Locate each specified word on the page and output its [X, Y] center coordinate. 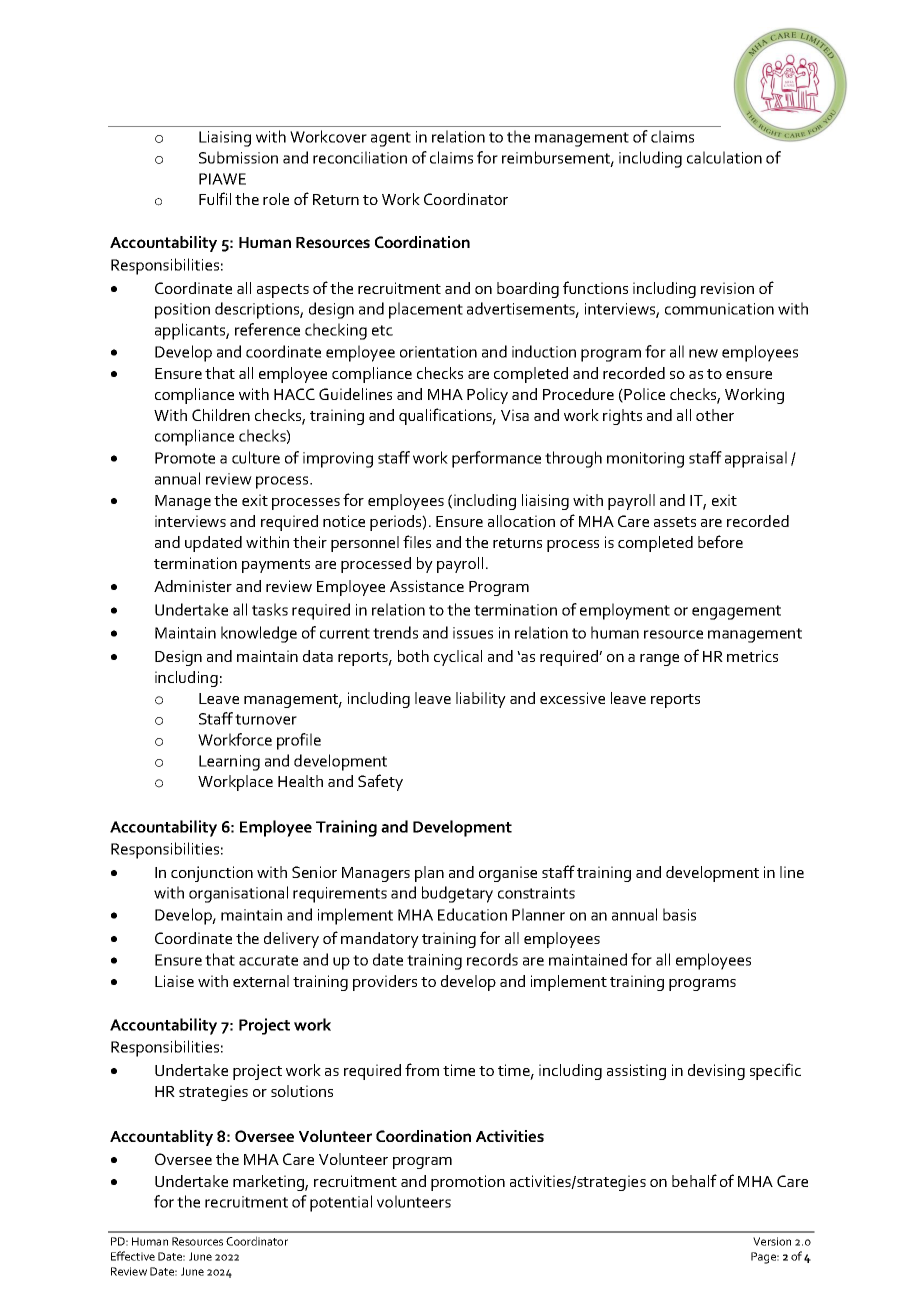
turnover [266, 719]
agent [391, 139]
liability [481, 700]
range [659, 660]
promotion [468, 1183]
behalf [694, 1180]
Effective [133, 1256]
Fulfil [215, 198]
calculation [724, 157]
